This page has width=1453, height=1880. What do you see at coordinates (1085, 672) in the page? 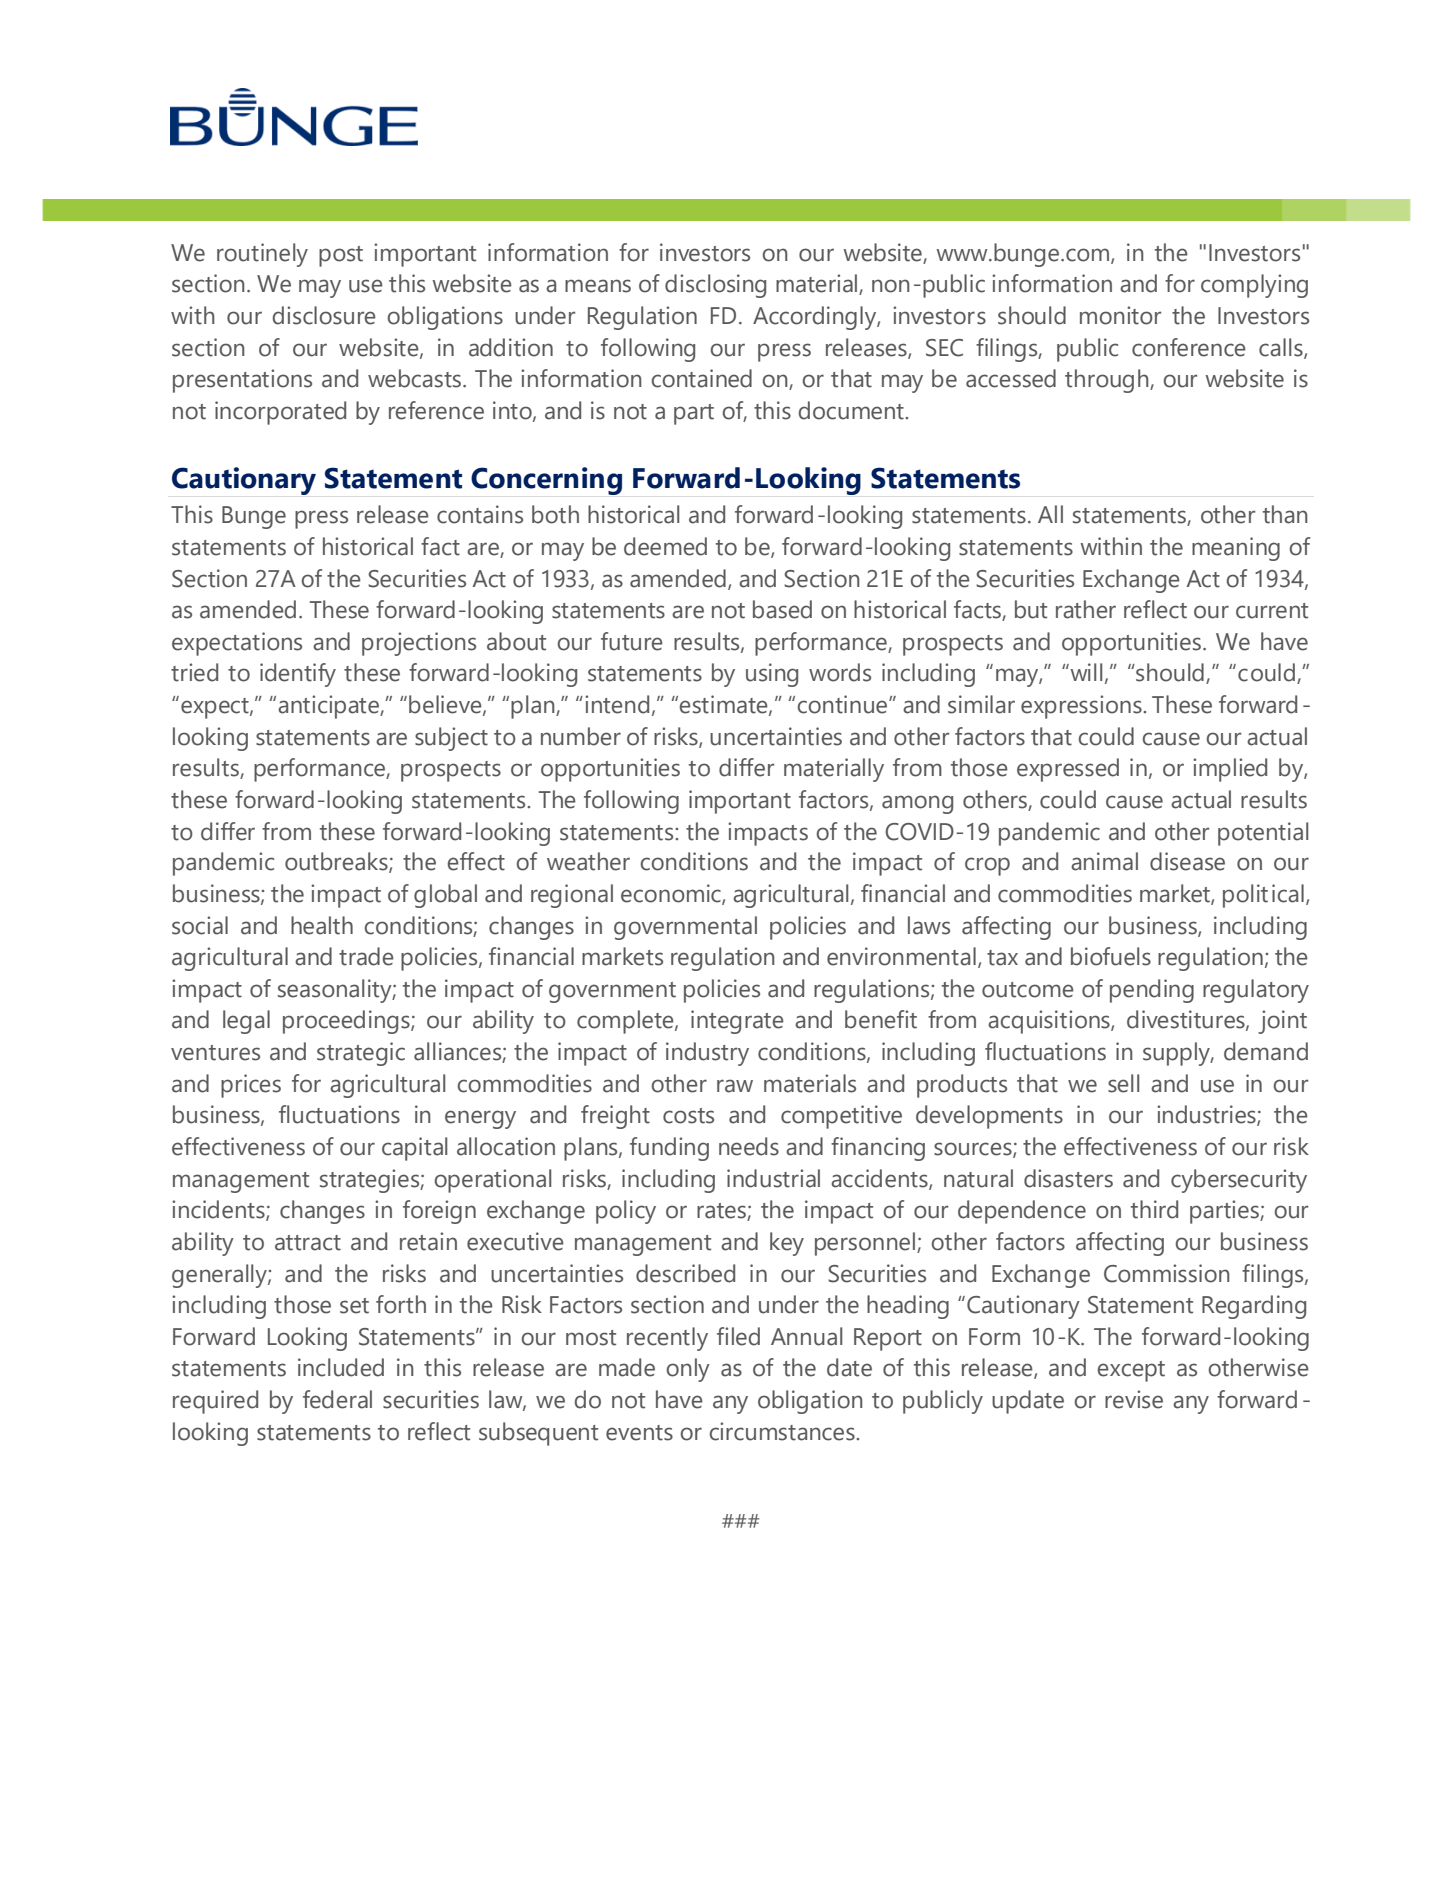
I see `will` at bounding box center [1085, 672].
